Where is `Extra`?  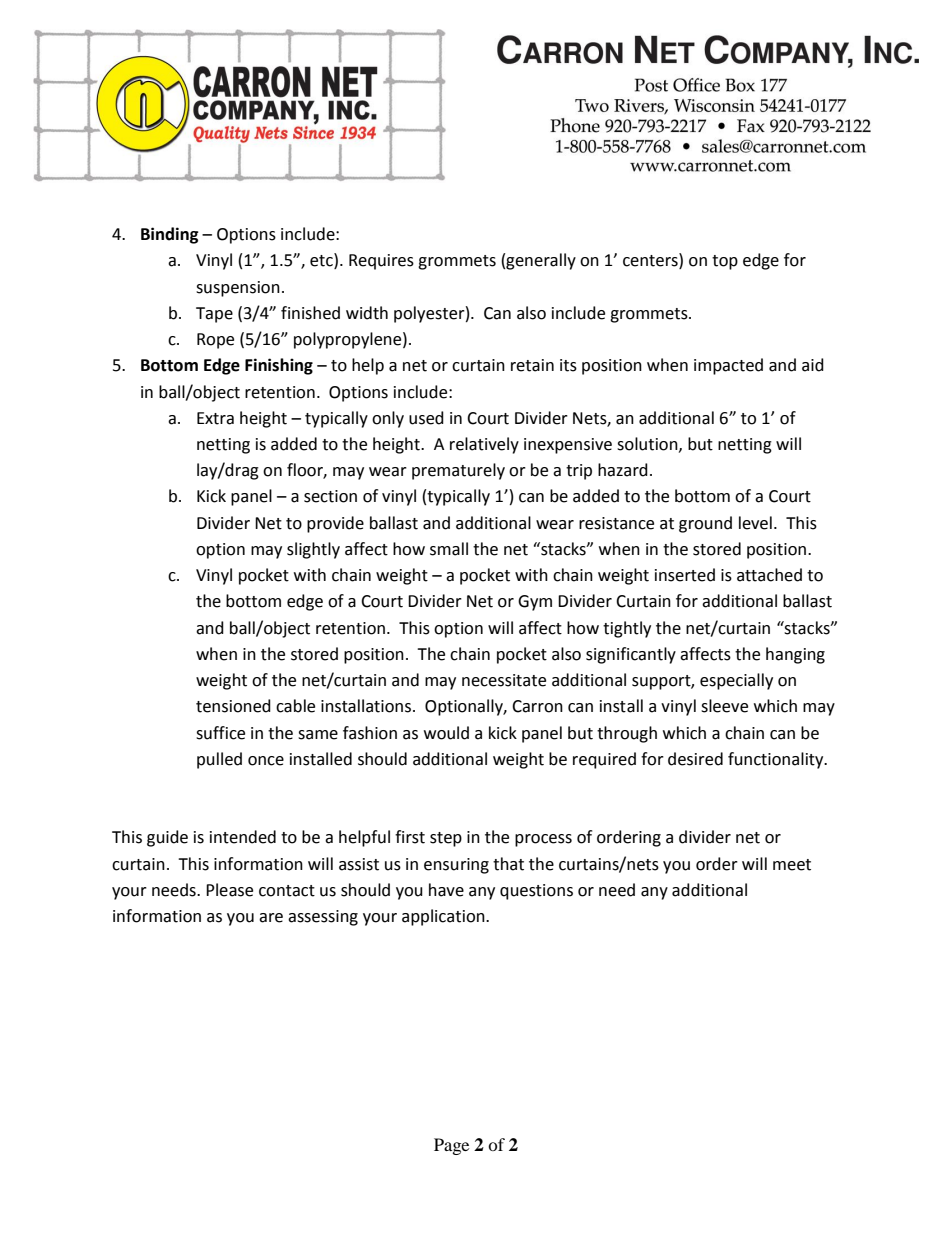 Extra is located at coordinates (215, 418).
